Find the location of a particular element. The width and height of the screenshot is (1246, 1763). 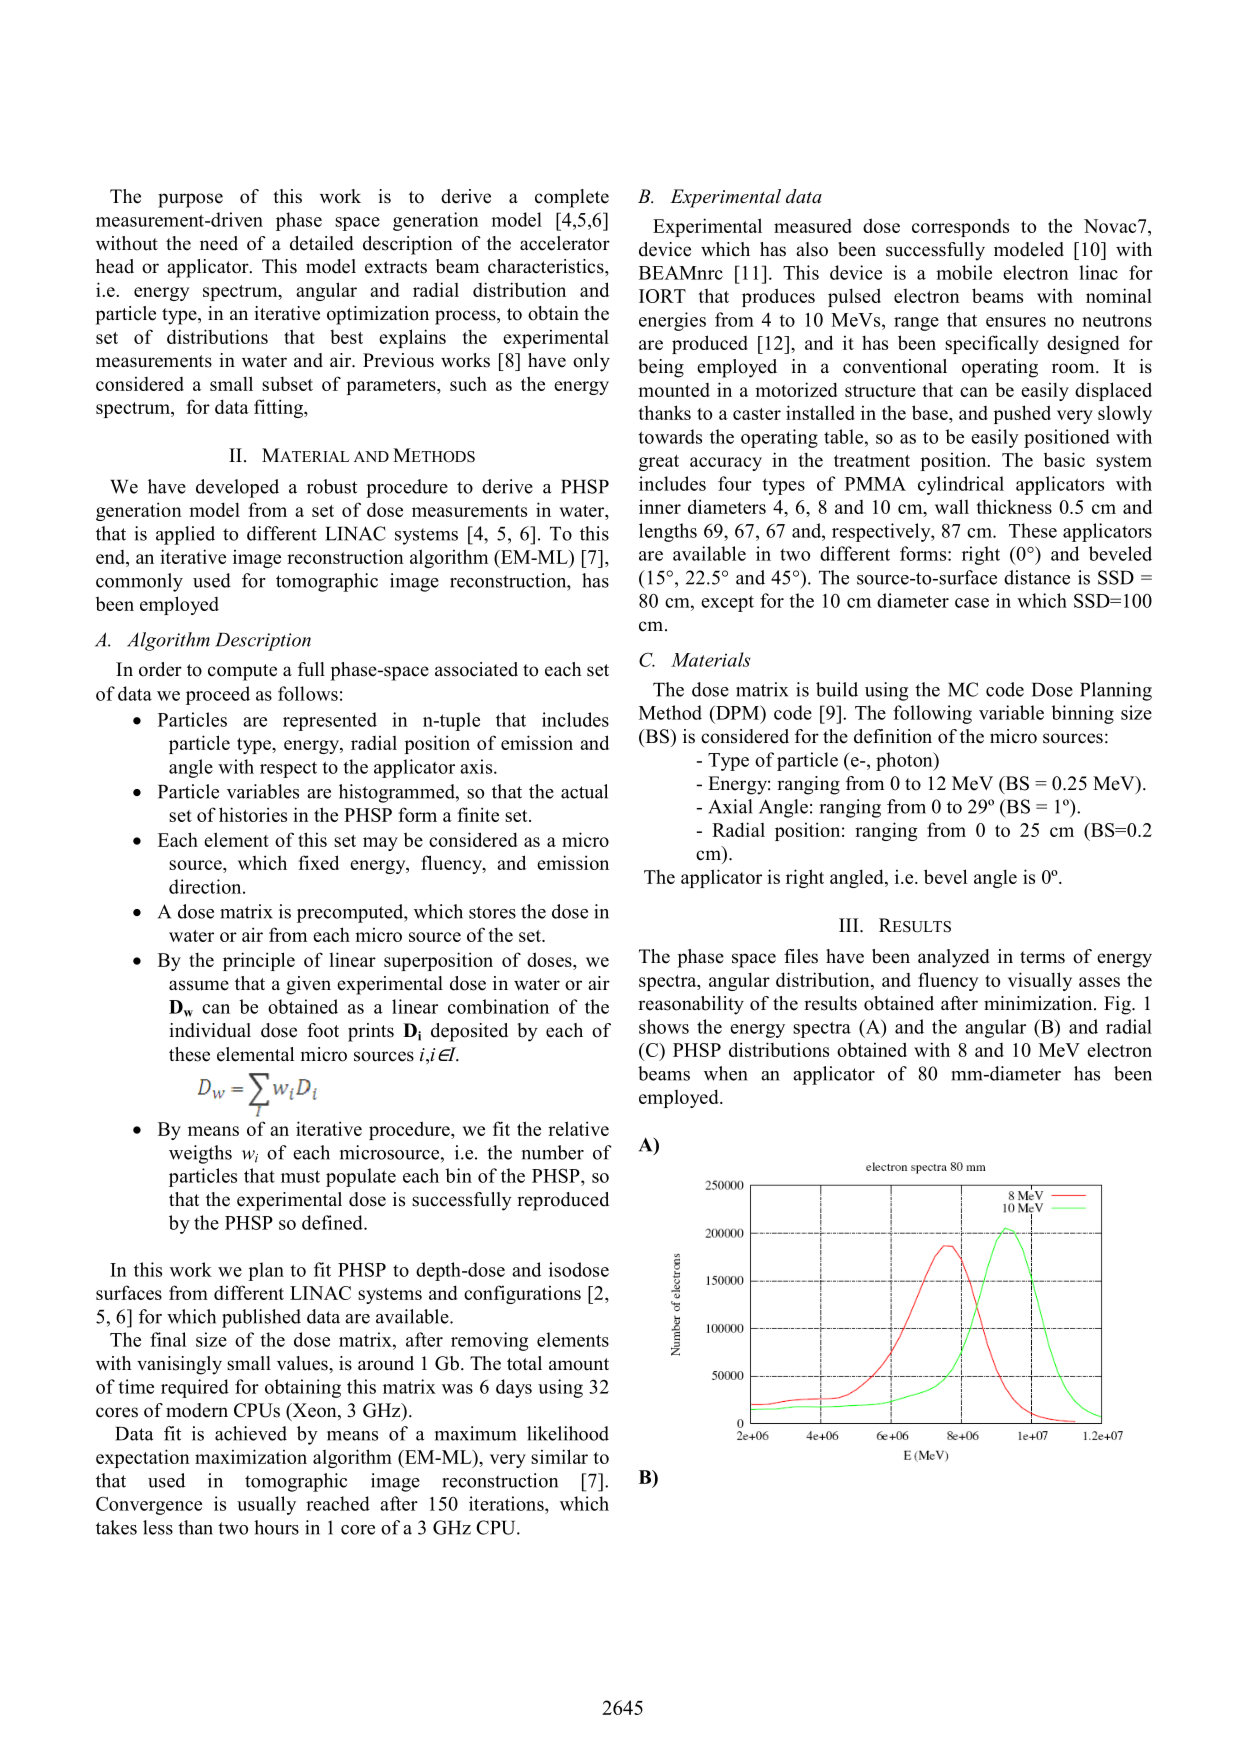

accelerator is located at coordinates (565, 243).
